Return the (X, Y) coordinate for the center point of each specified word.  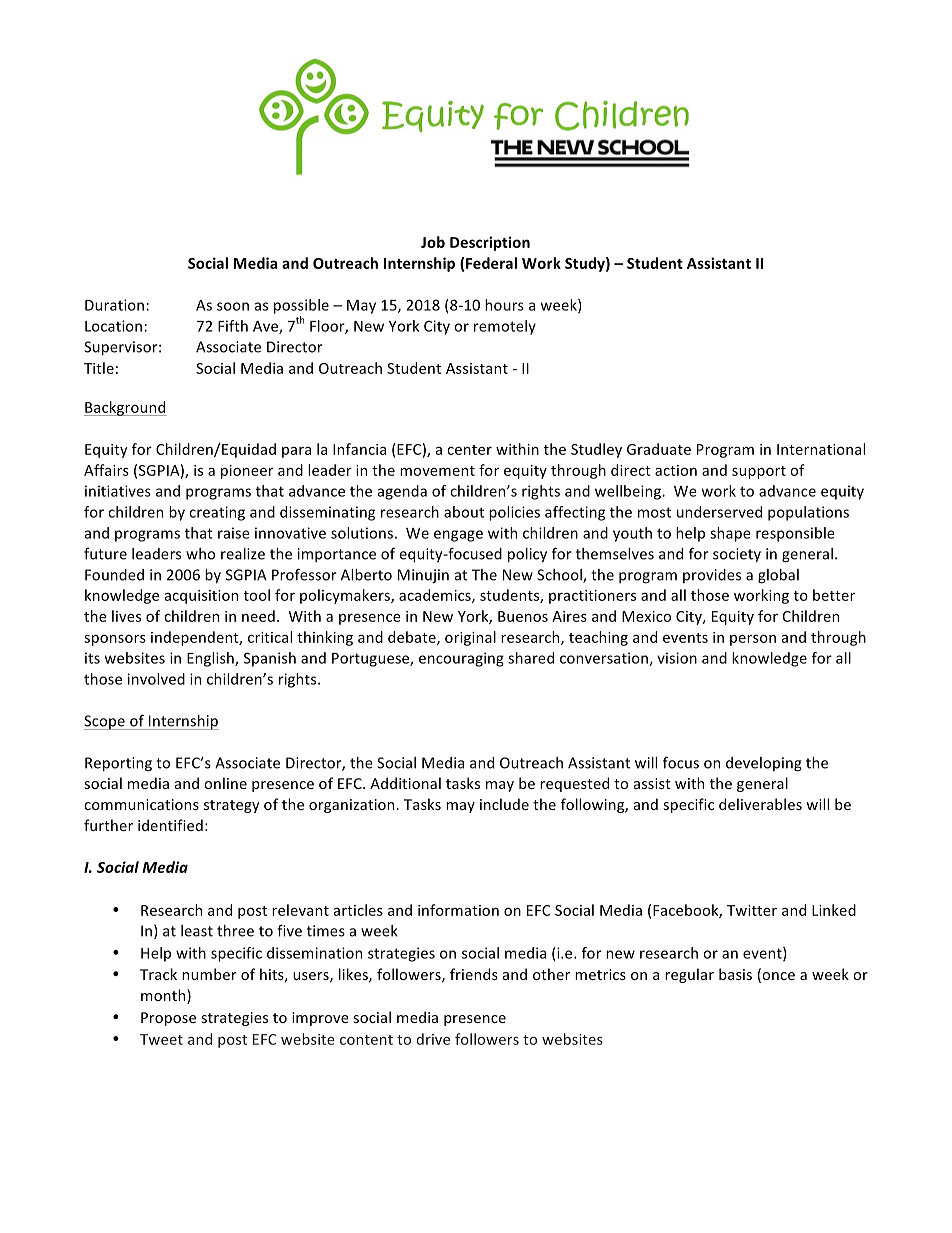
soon (233, 306)
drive (433, 1039)
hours (504, 305)
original (470, 638)
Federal (491, 263)
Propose (168, 1019)
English (211, 659)
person (753, 640)
